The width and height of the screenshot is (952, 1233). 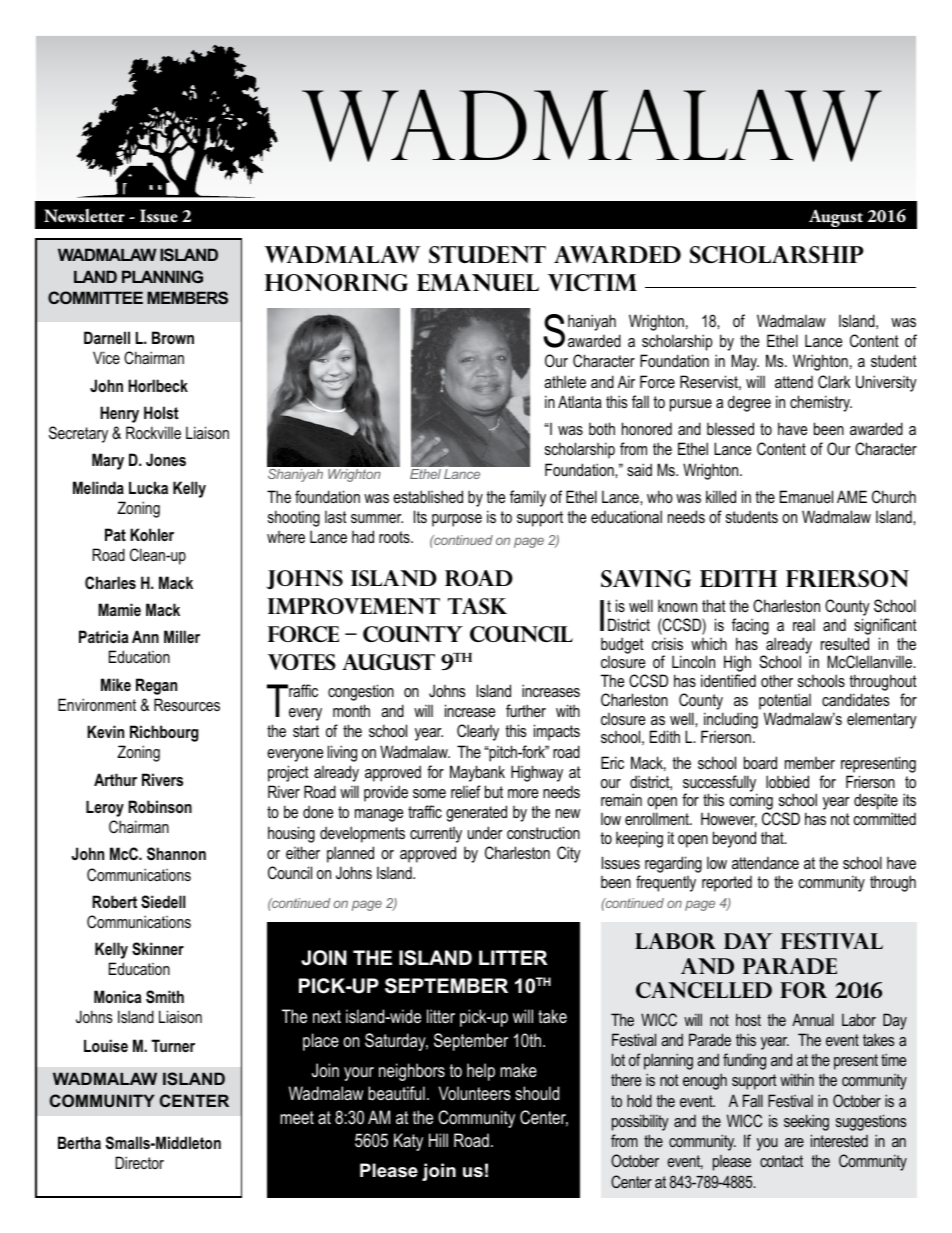 I want to click on Atlanta, so click(x=580, y=401).
